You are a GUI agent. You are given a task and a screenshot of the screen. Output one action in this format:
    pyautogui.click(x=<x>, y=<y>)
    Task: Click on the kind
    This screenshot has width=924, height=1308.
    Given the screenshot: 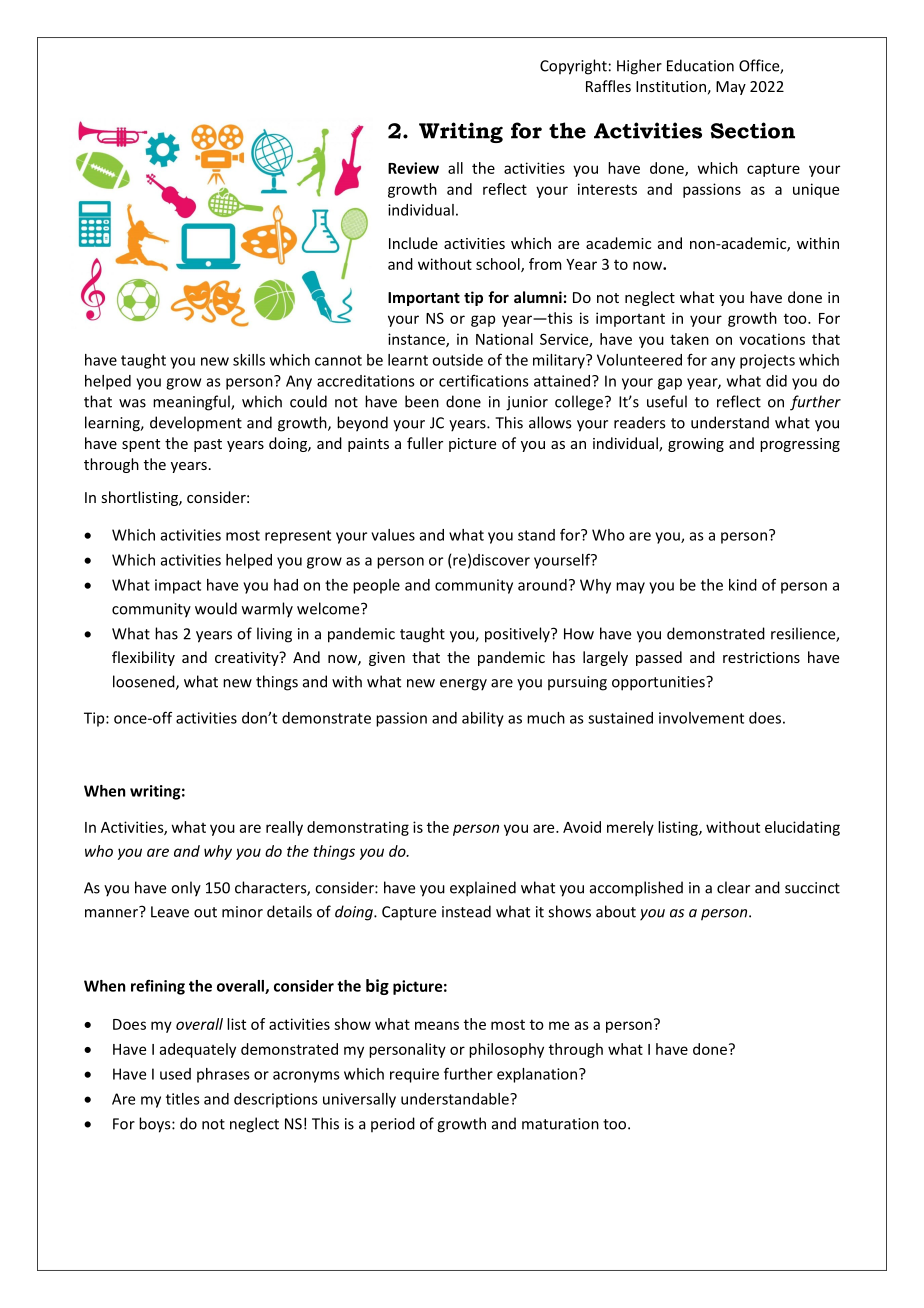 What is the action you would take?
    pyautogui.click(x=743, y=585)
